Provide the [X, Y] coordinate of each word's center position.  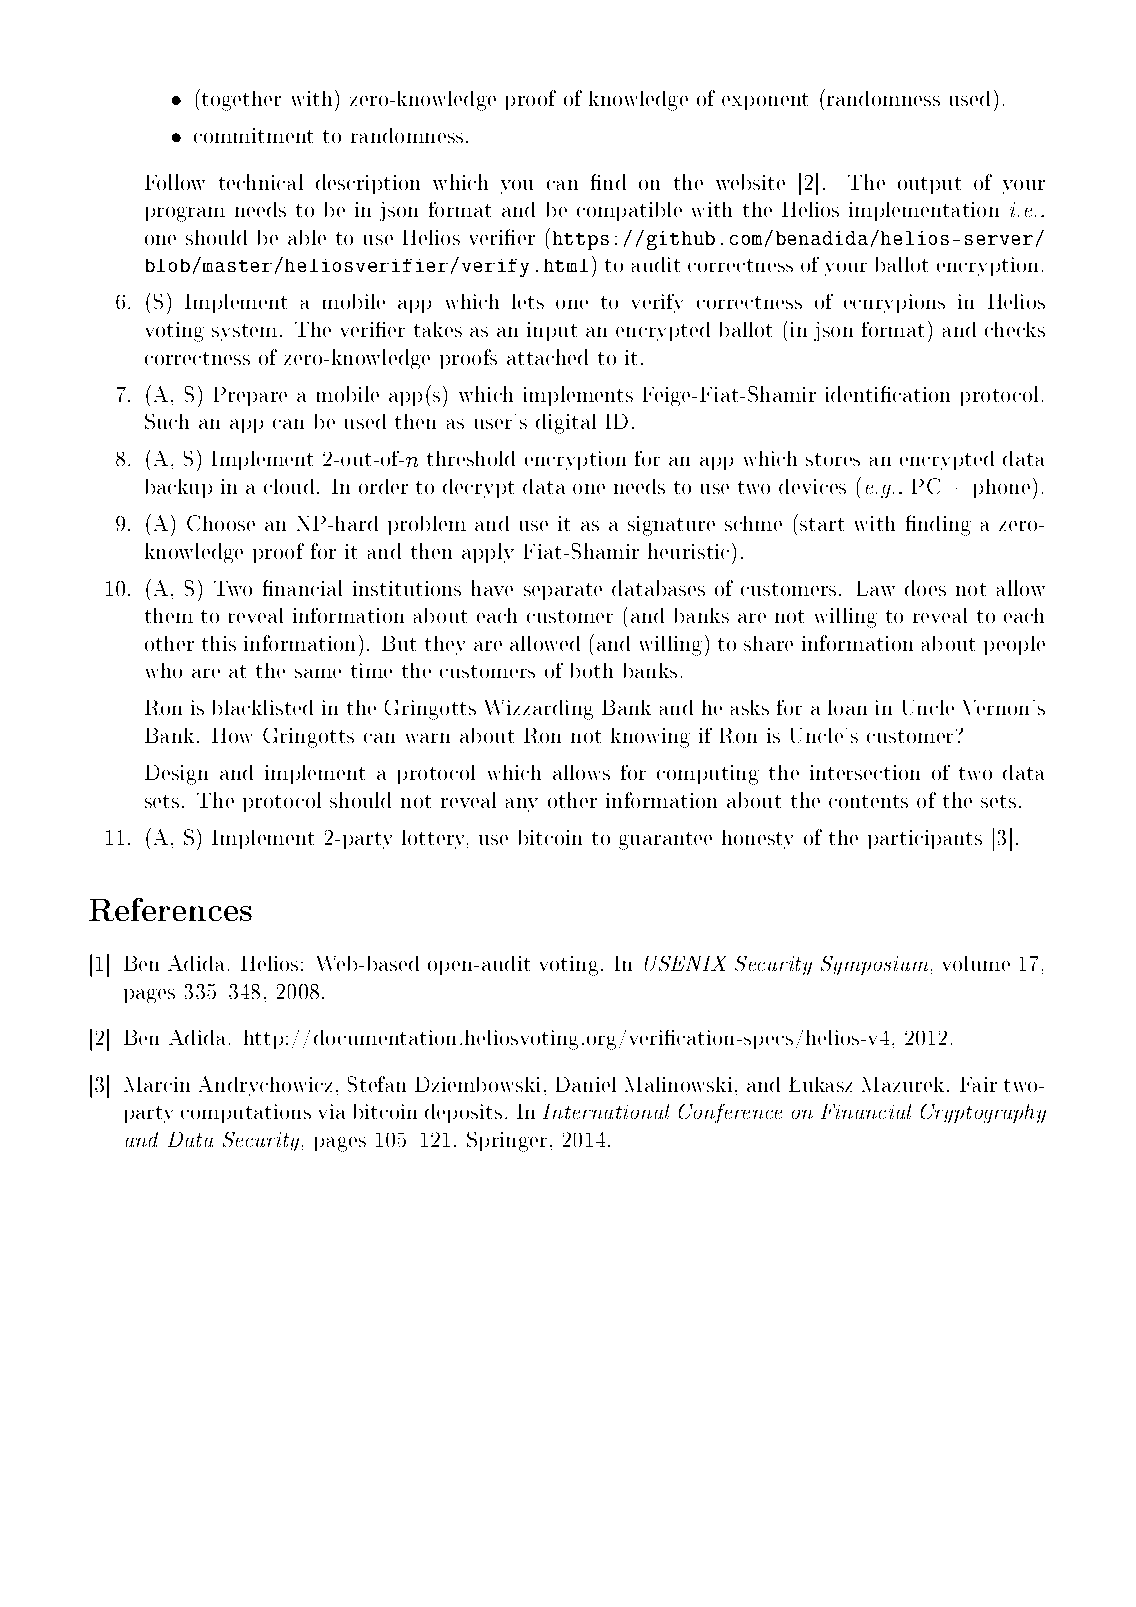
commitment [253, 135]
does [925, 588]
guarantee [665, 841]
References [170, 909]
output [929, 185]
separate [563, 591]
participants [925, 839]
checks [1015, 329]
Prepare [250, 396]
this [219, 643]
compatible [629, 211]
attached [547, 357]
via [332, 1111]
